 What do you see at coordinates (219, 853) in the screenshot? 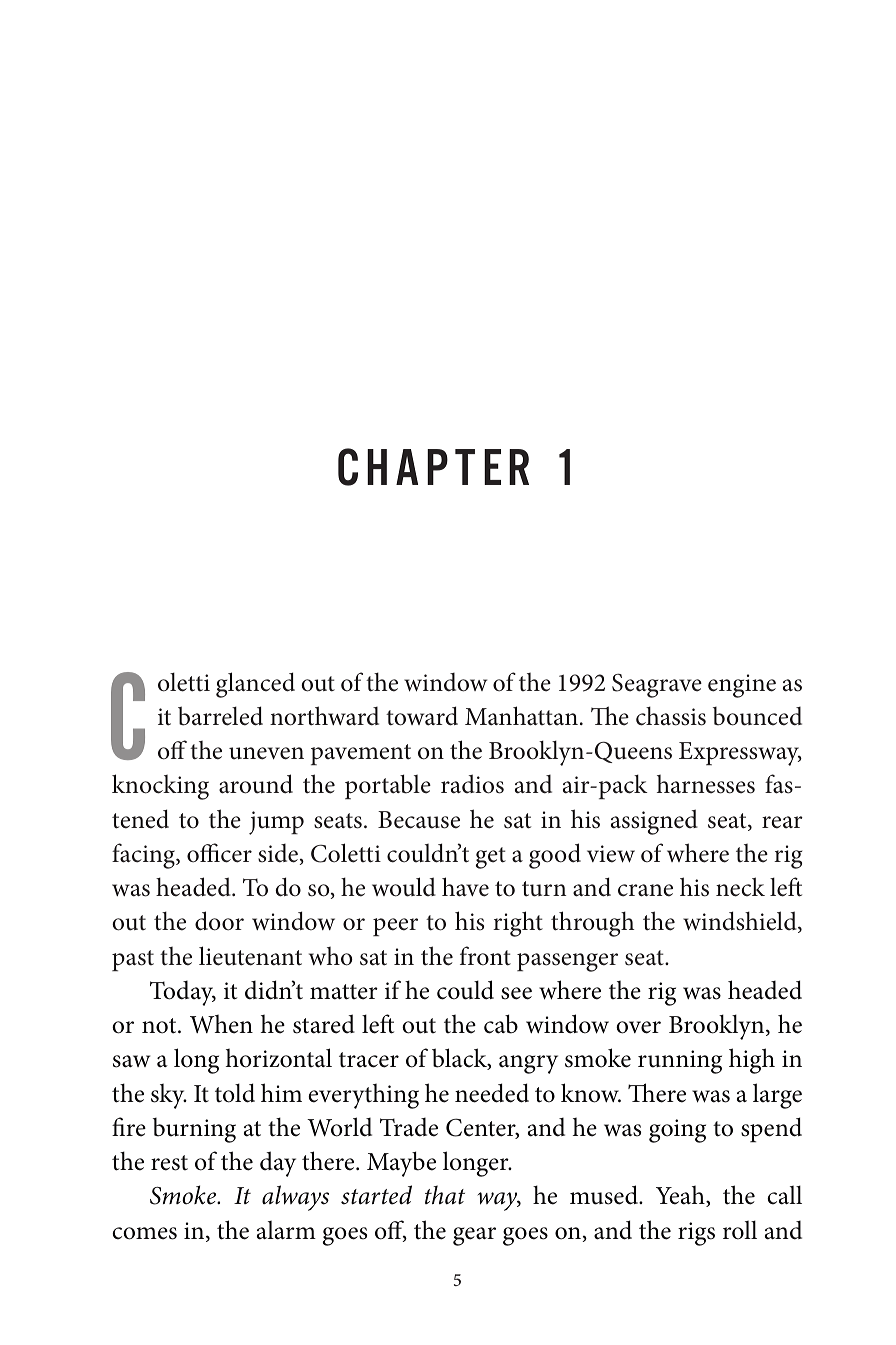
I see `officer` at bounding box center [219, 853].
